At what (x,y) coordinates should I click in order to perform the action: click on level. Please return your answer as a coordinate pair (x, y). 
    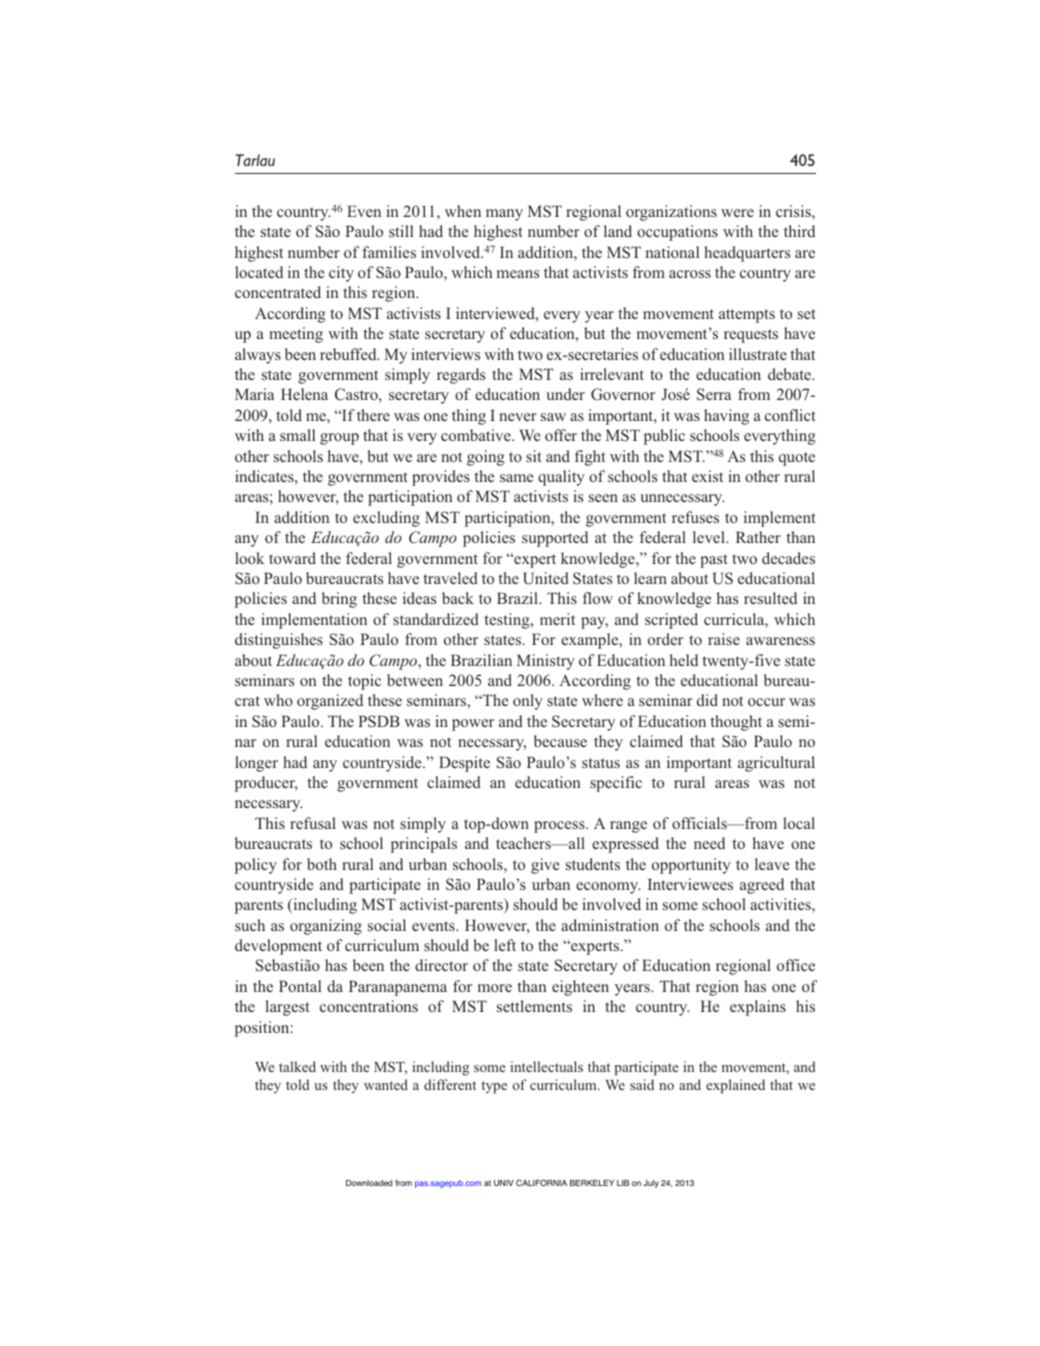
    Looking at the image, I should click on (710, 537).
